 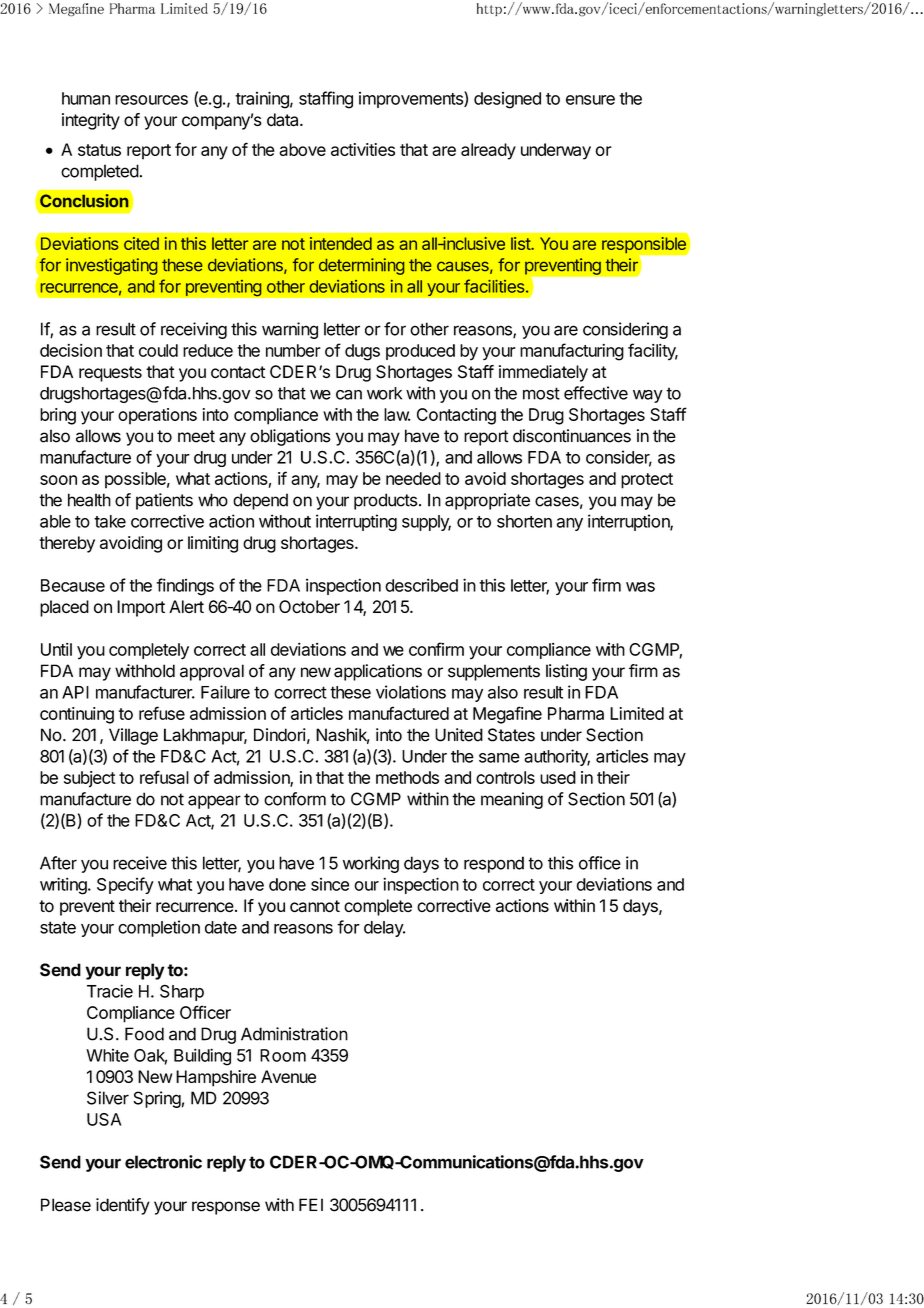 I want to click on identify, so click(x=123, y=1206).
